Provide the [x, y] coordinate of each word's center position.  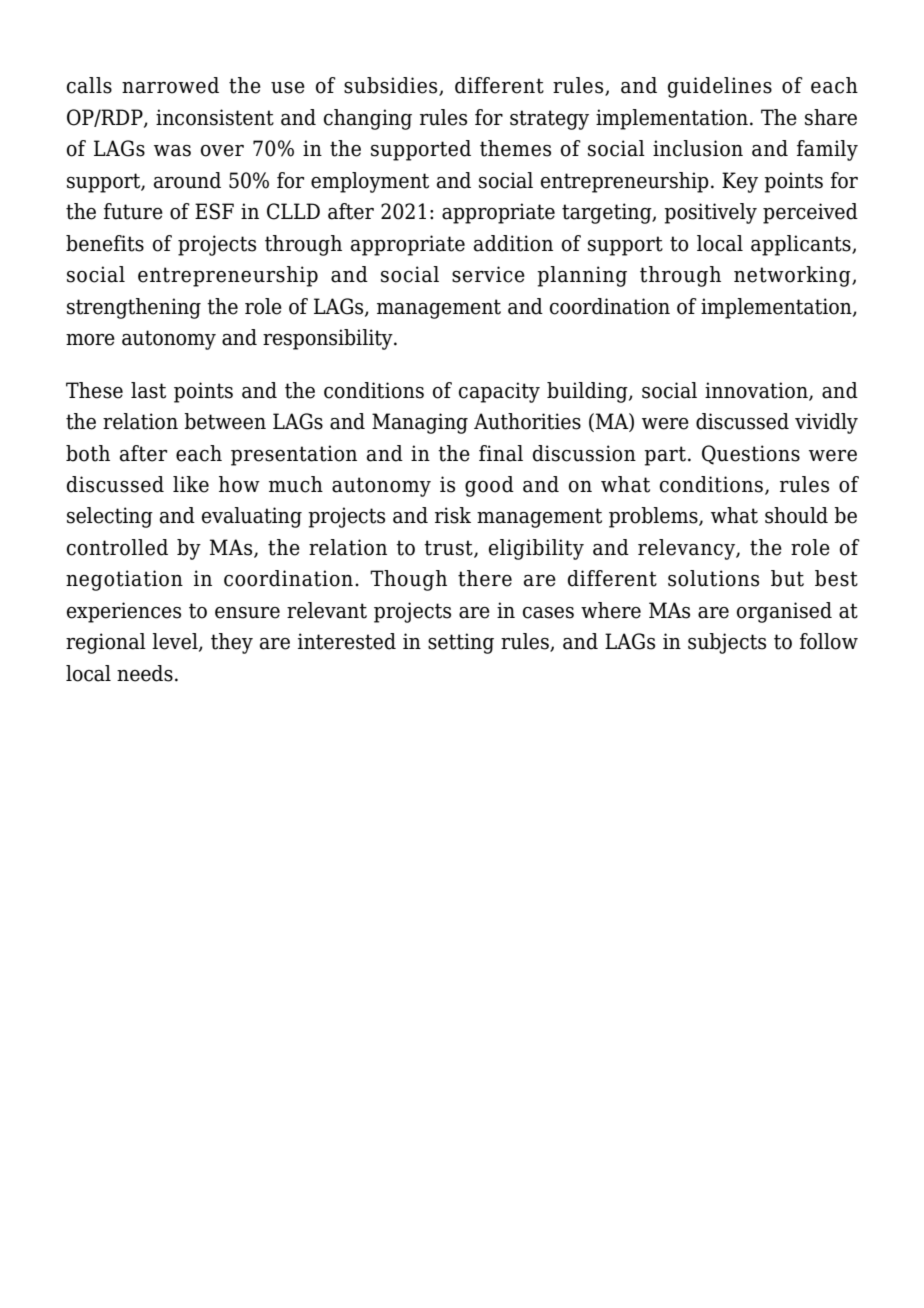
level [176, 642]
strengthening [134, 308]
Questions [751, 455]
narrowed [170, 85]
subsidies [392, 86]
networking [793, 276]
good [489, 486]
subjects [727, 643]
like [191, 484]
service [488, 274]
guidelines [720, 87]
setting [461, 643]
